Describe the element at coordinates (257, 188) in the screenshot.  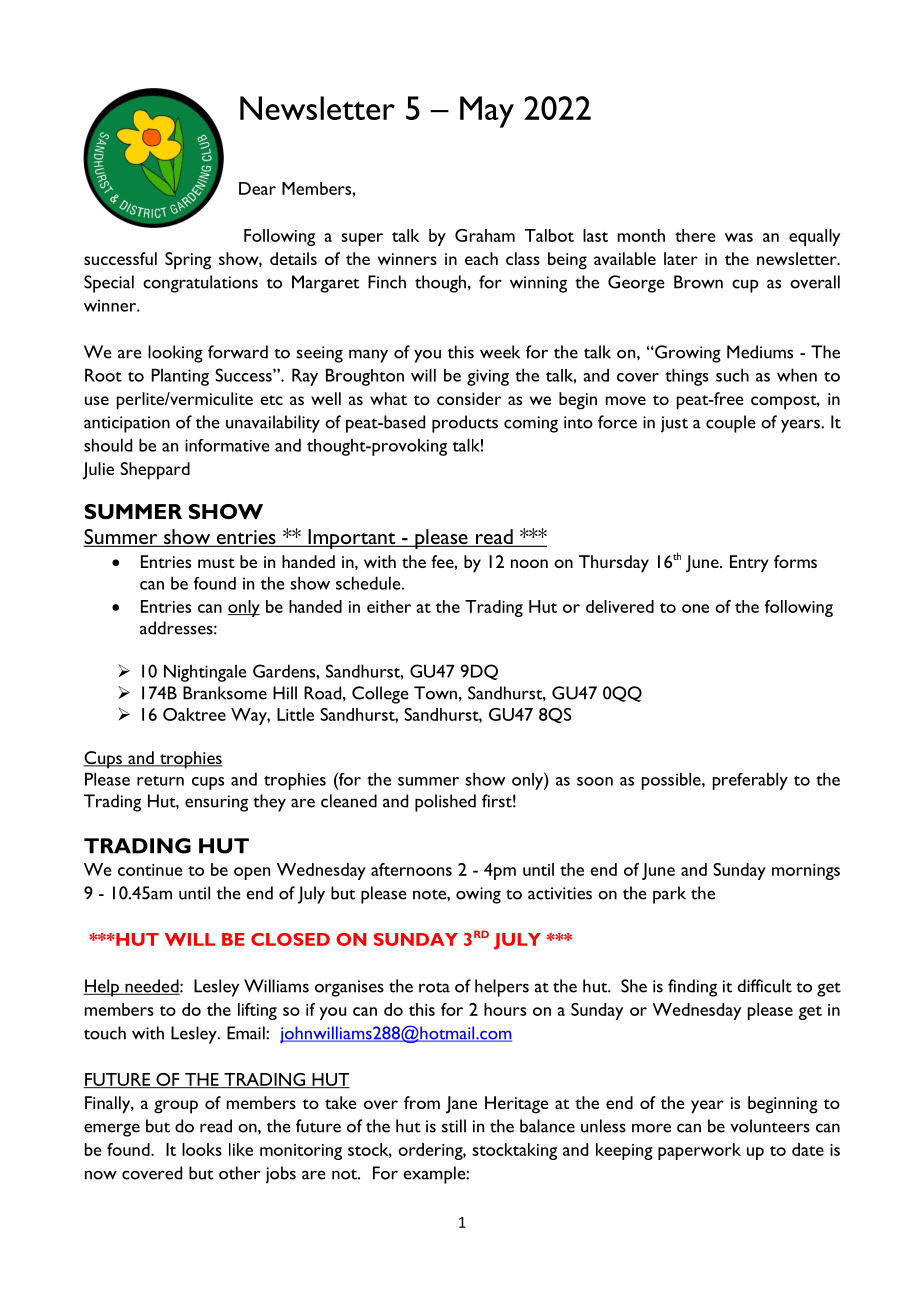
I see `Dear` at that location.
